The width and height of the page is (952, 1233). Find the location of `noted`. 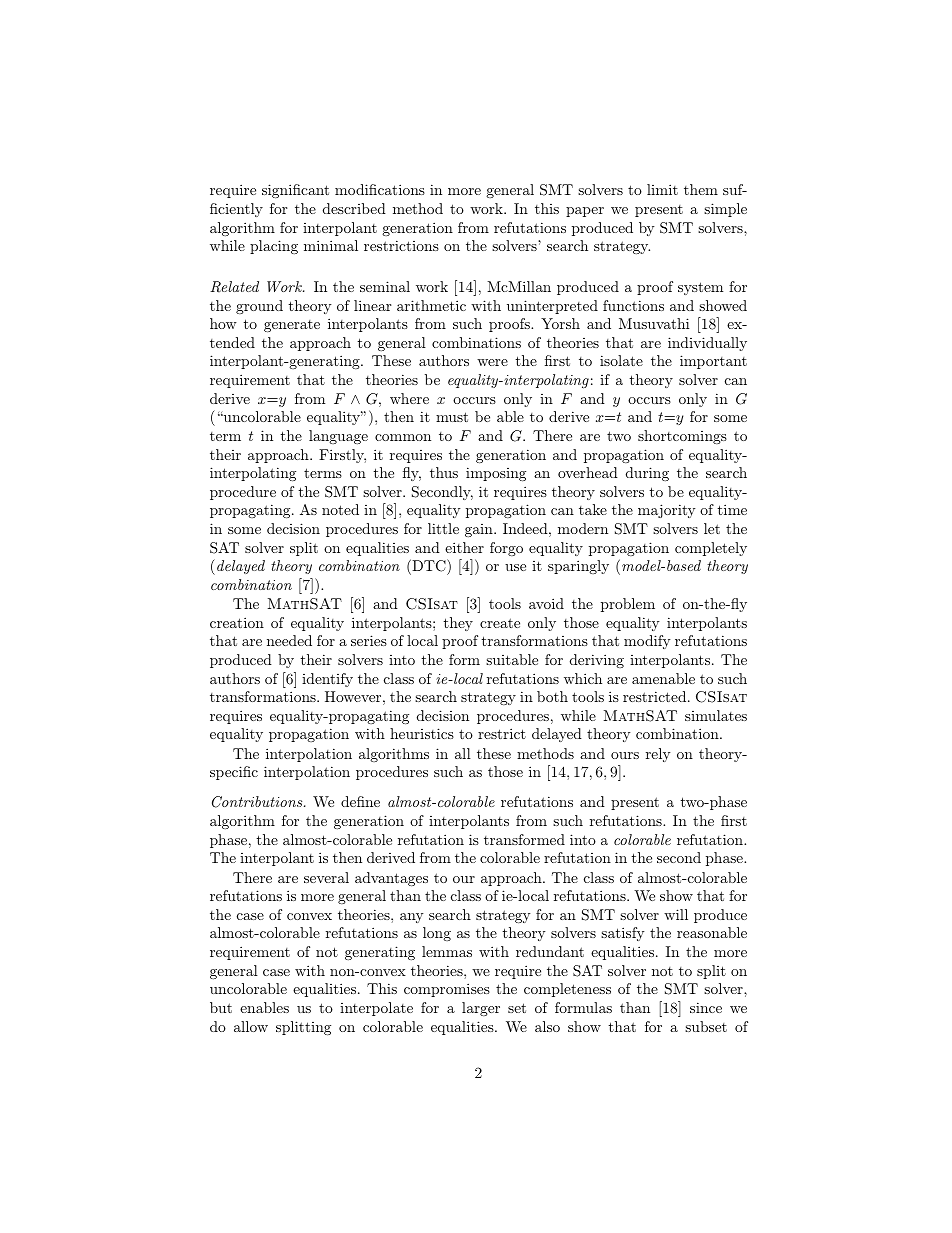

noted is located at coordinates (340, 509).
